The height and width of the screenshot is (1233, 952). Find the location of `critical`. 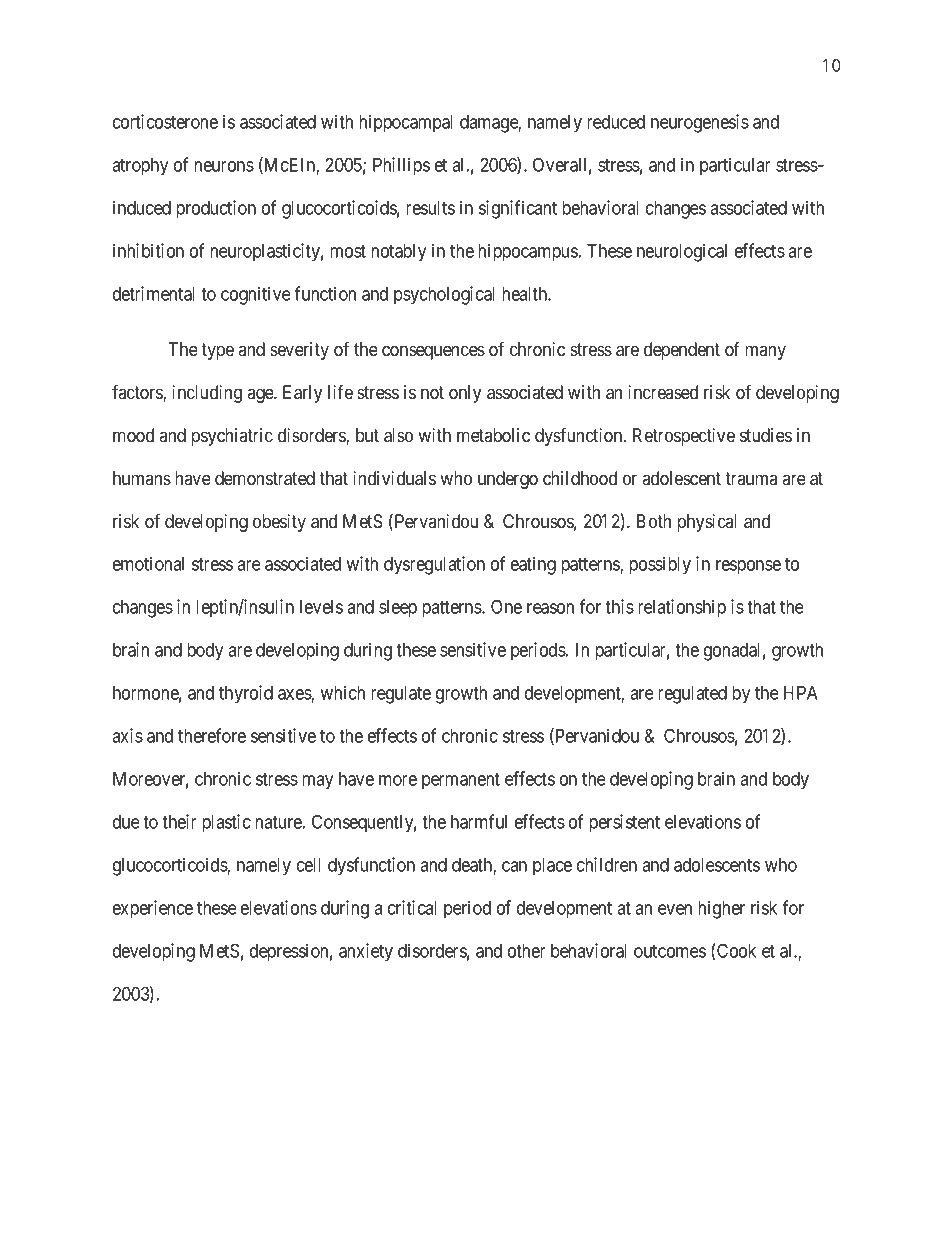

critical is located at coordinates (412, 907).
